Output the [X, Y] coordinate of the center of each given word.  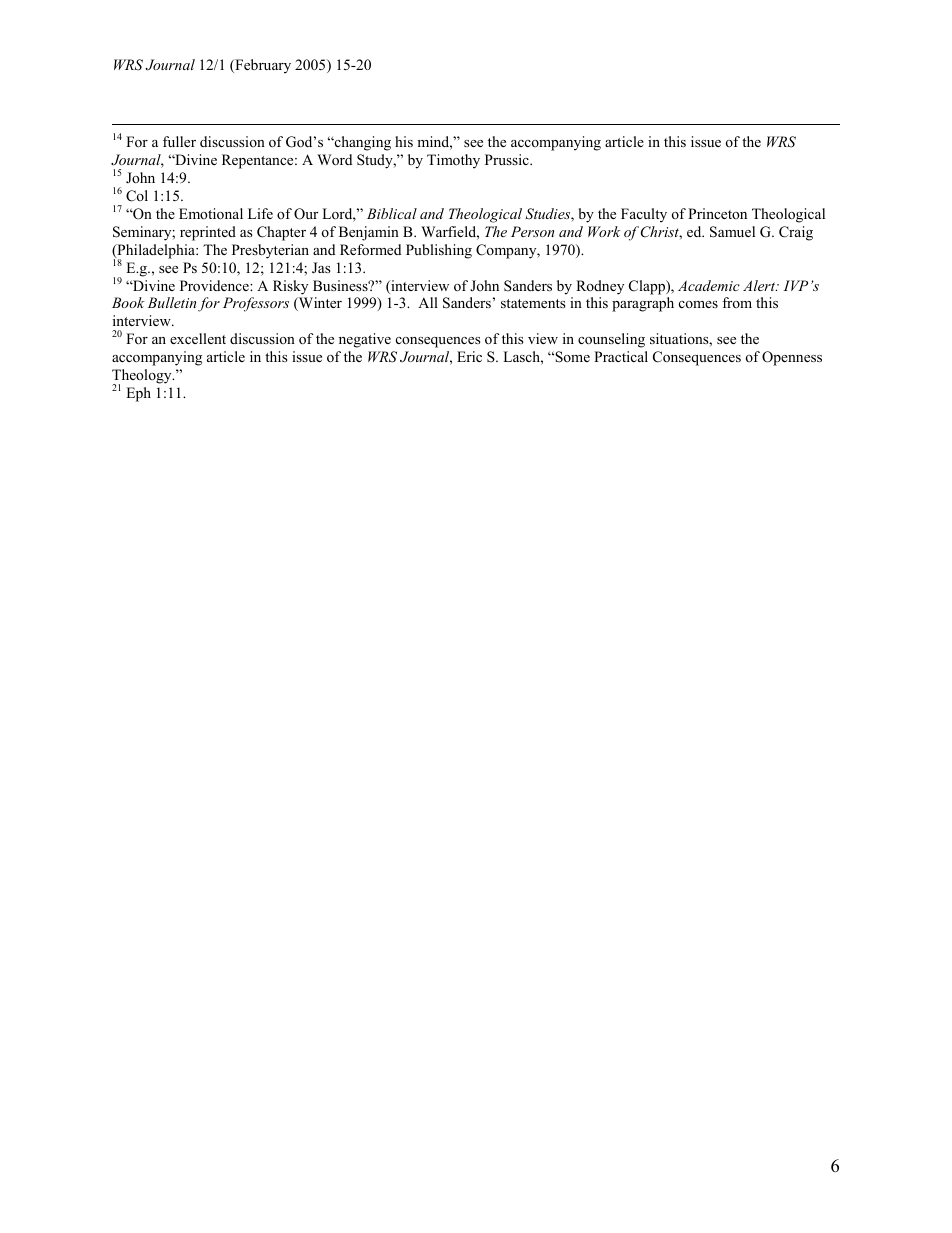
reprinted [208, 233]
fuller [179, 141]
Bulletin [172, 302]
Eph [138, 394]
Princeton [717, 213]
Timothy [453, 161]
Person [532, 231]
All [428, 302]
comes [698, 304]
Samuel [732, 232]
